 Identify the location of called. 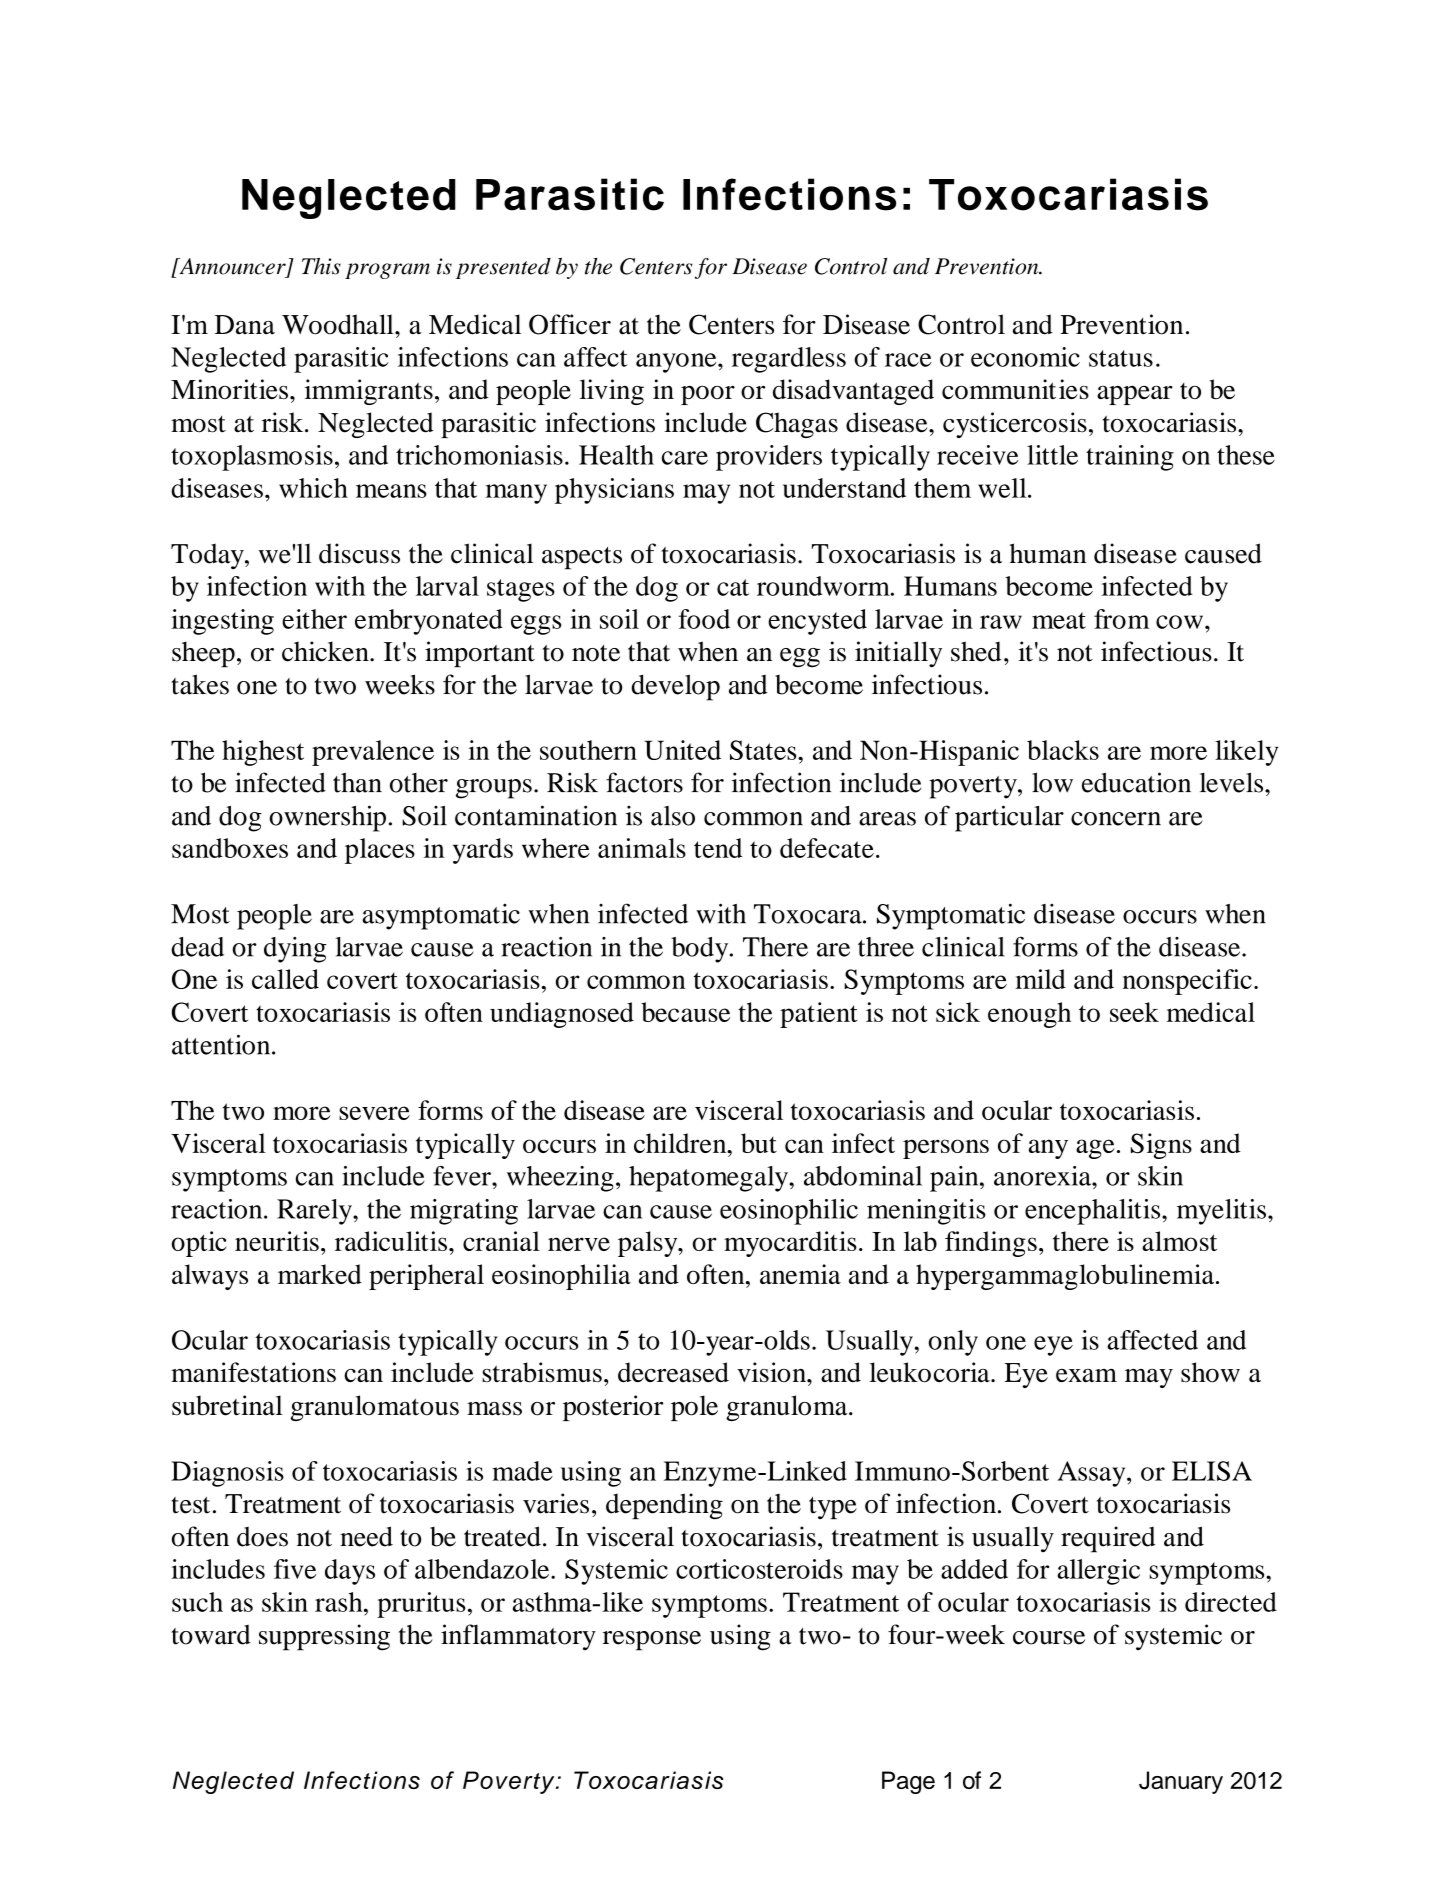
(285, 979).
